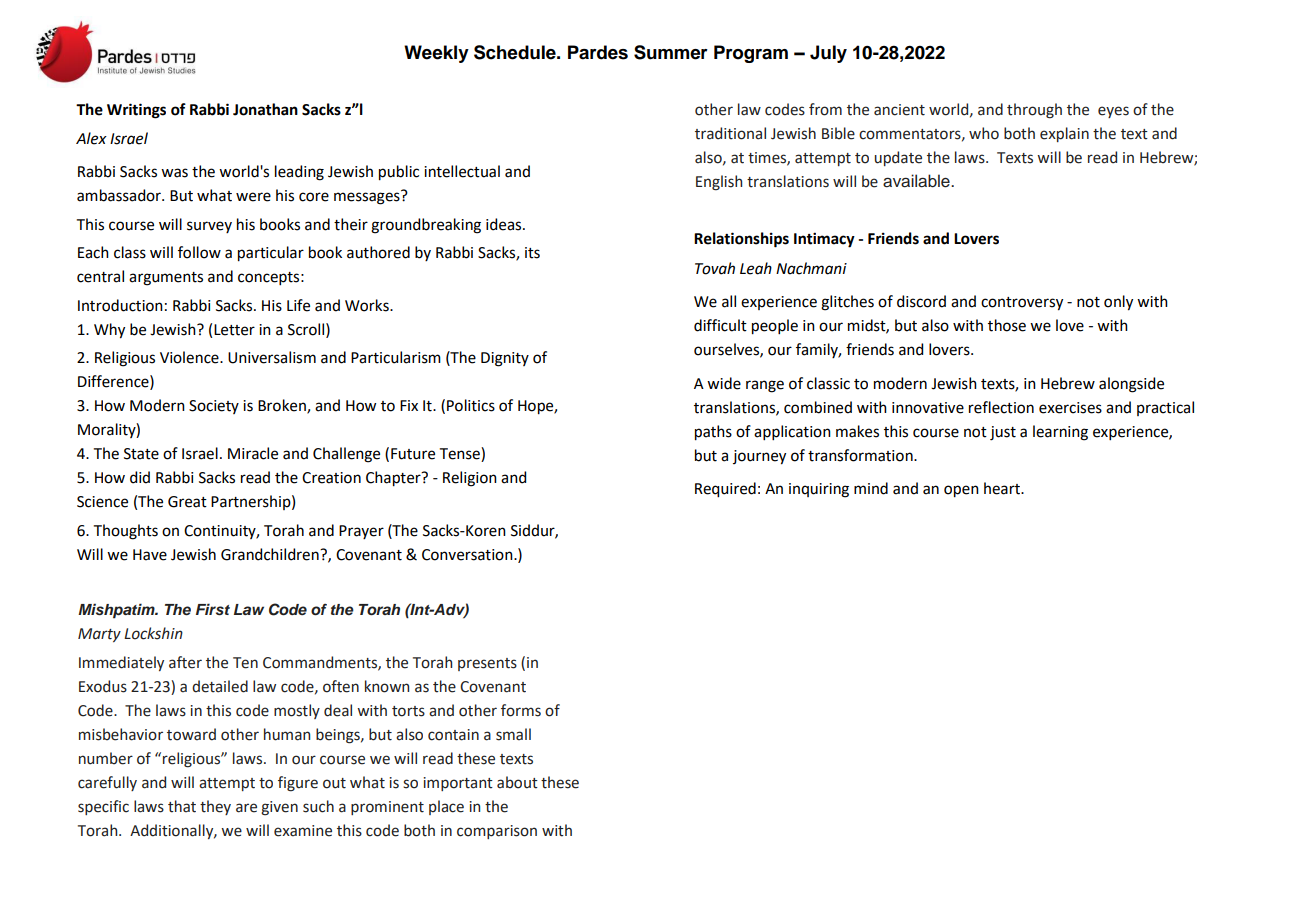 This screenshot has width=1307, height=924. Describe the element at coordinates (487, 664) in the screenshot. I see `presents` at that location.
